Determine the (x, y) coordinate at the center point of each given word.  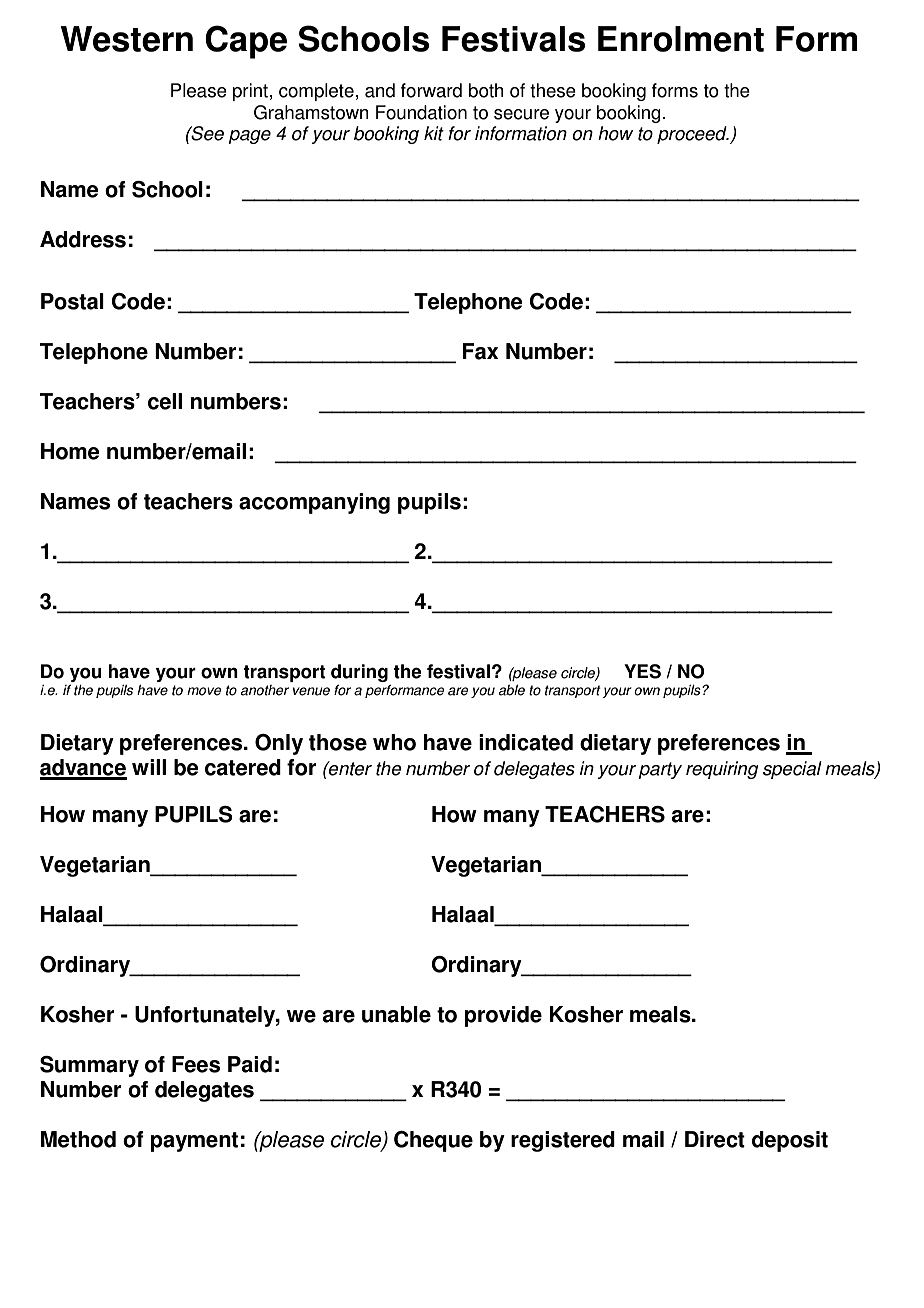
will (149, 767)
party (660, 770)
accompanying (314, 503)
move (204, 691)
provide (503, 1016)
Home (70, 451)
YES (642, 671)
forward (431, 90)
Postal (72, 301)
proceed (693, 135)
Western (126, 39)
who (394, 742)
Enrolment (681, 39)
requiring (722, 770)
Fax (480, 351)
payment (194, 1142)
